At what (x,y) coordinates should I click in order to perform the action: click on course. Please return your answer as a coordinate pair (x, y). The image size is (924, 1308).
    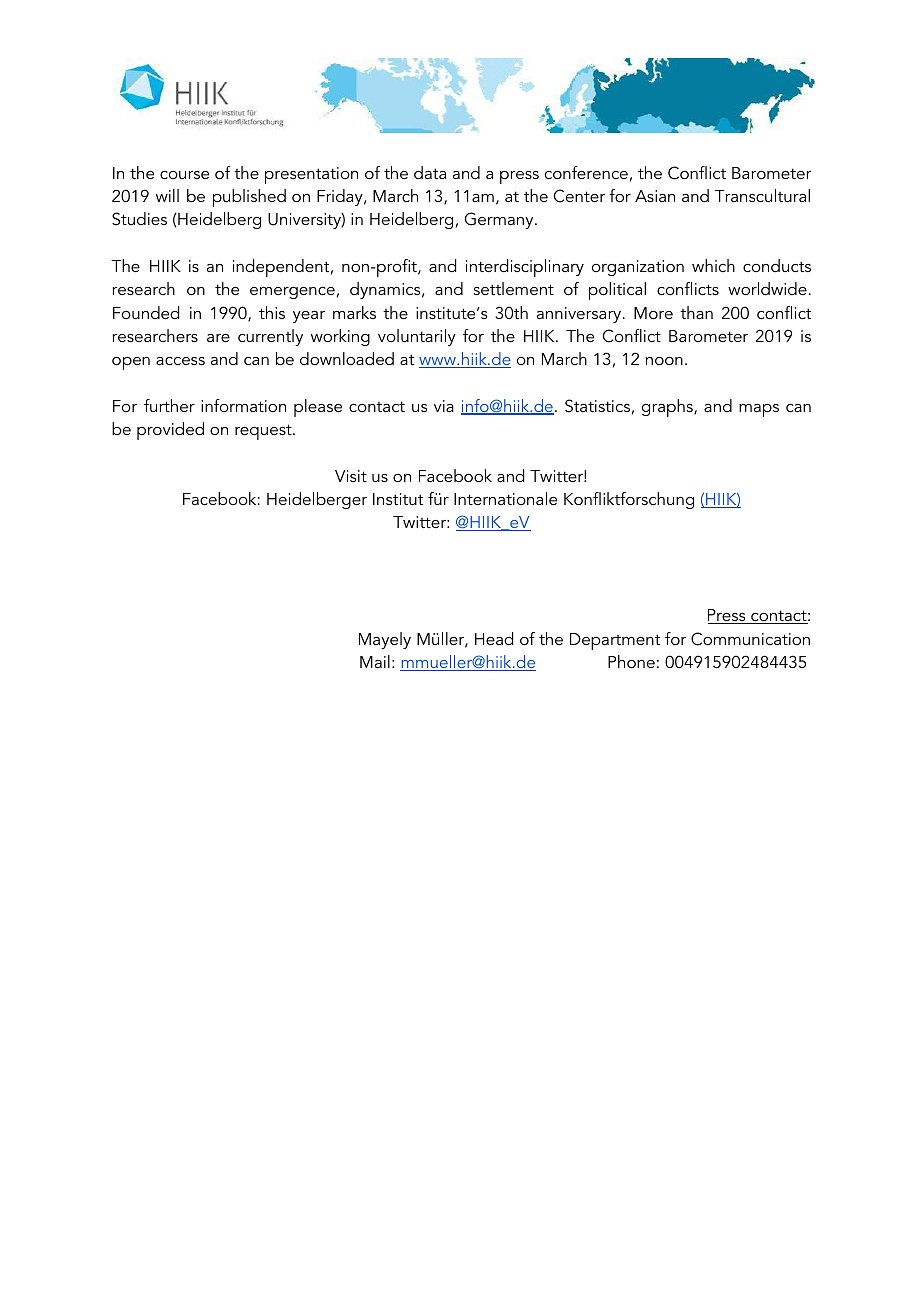
    Looking at the image, I should click on (184, 175).
